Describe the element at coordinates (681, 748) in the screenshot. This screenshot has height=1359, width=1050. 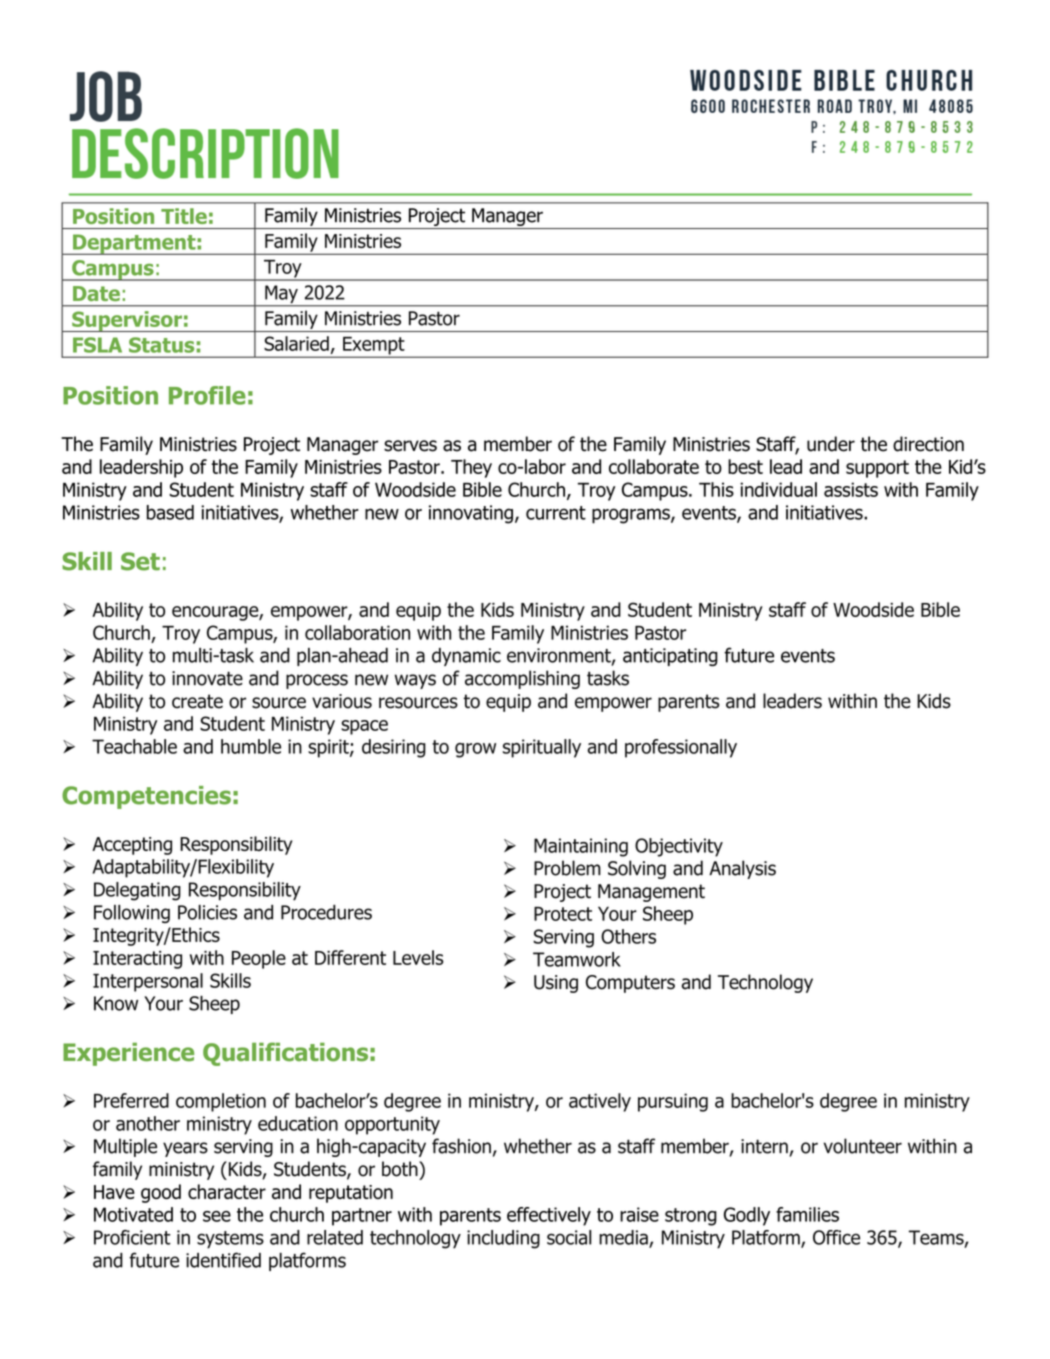
I see `professionally` at that location.
